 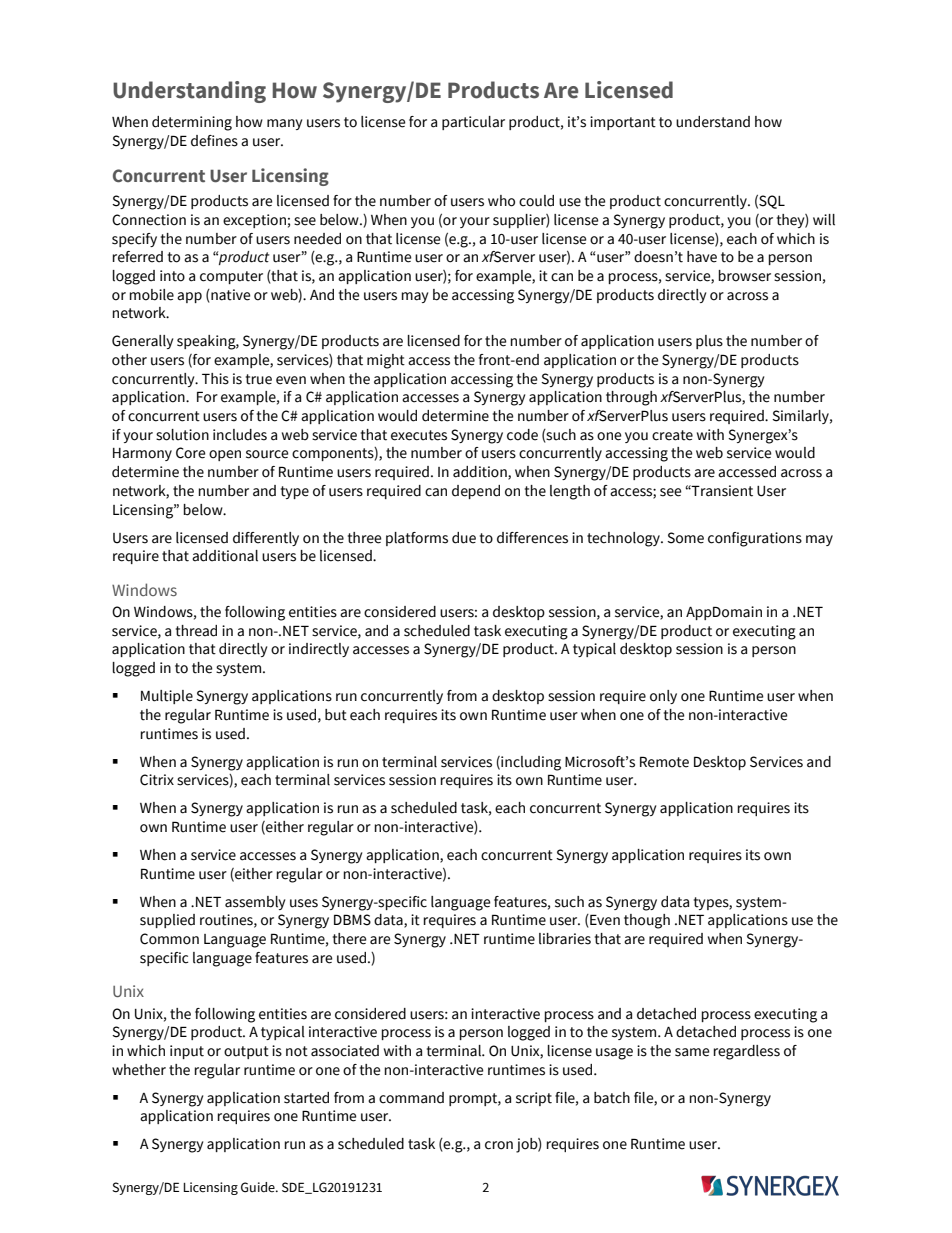 What do you see at coordinates (824, 220) in the image?
I see `will` at bounding box center [824, 220].
